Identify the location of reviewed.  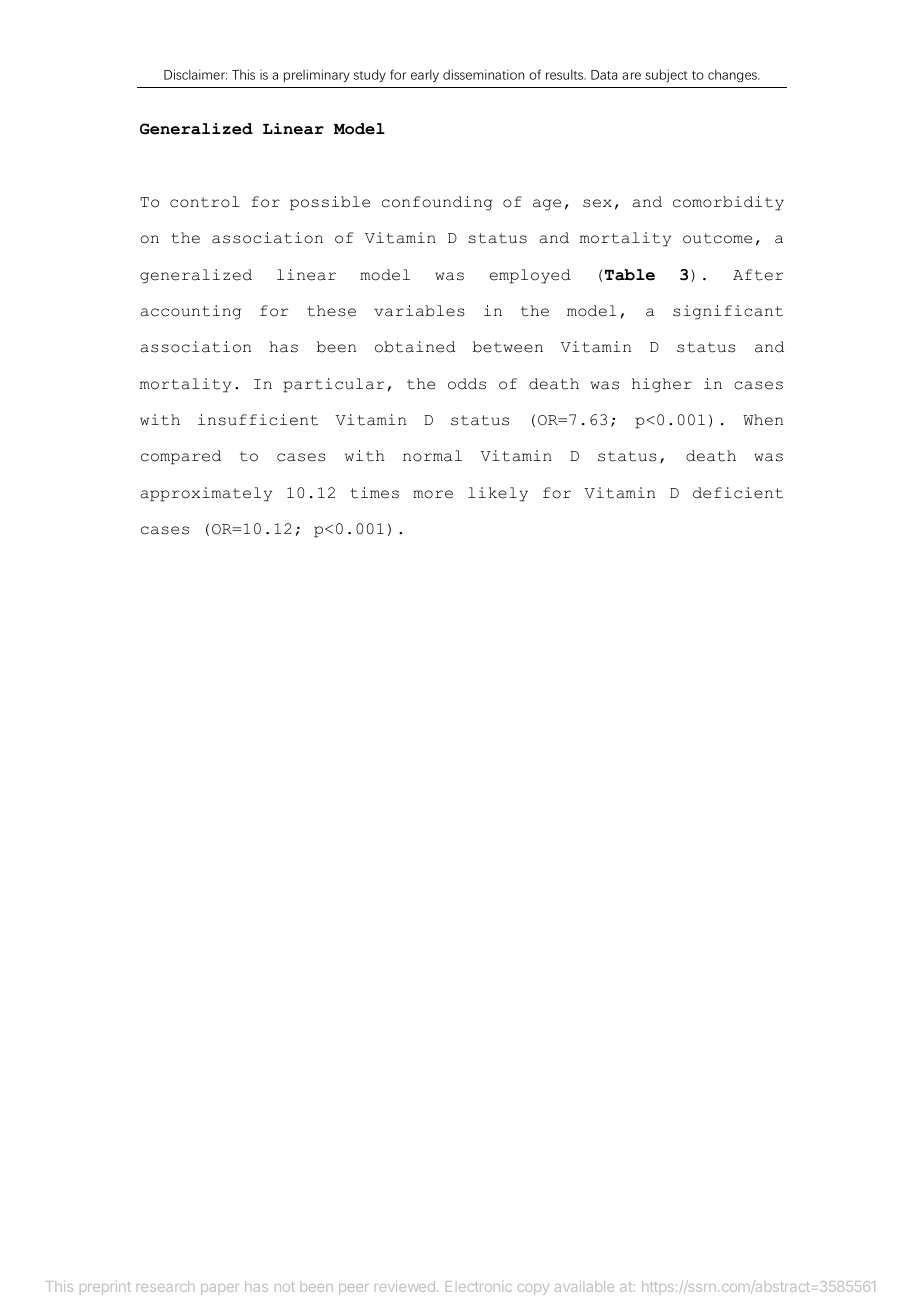
(405, 1286).
